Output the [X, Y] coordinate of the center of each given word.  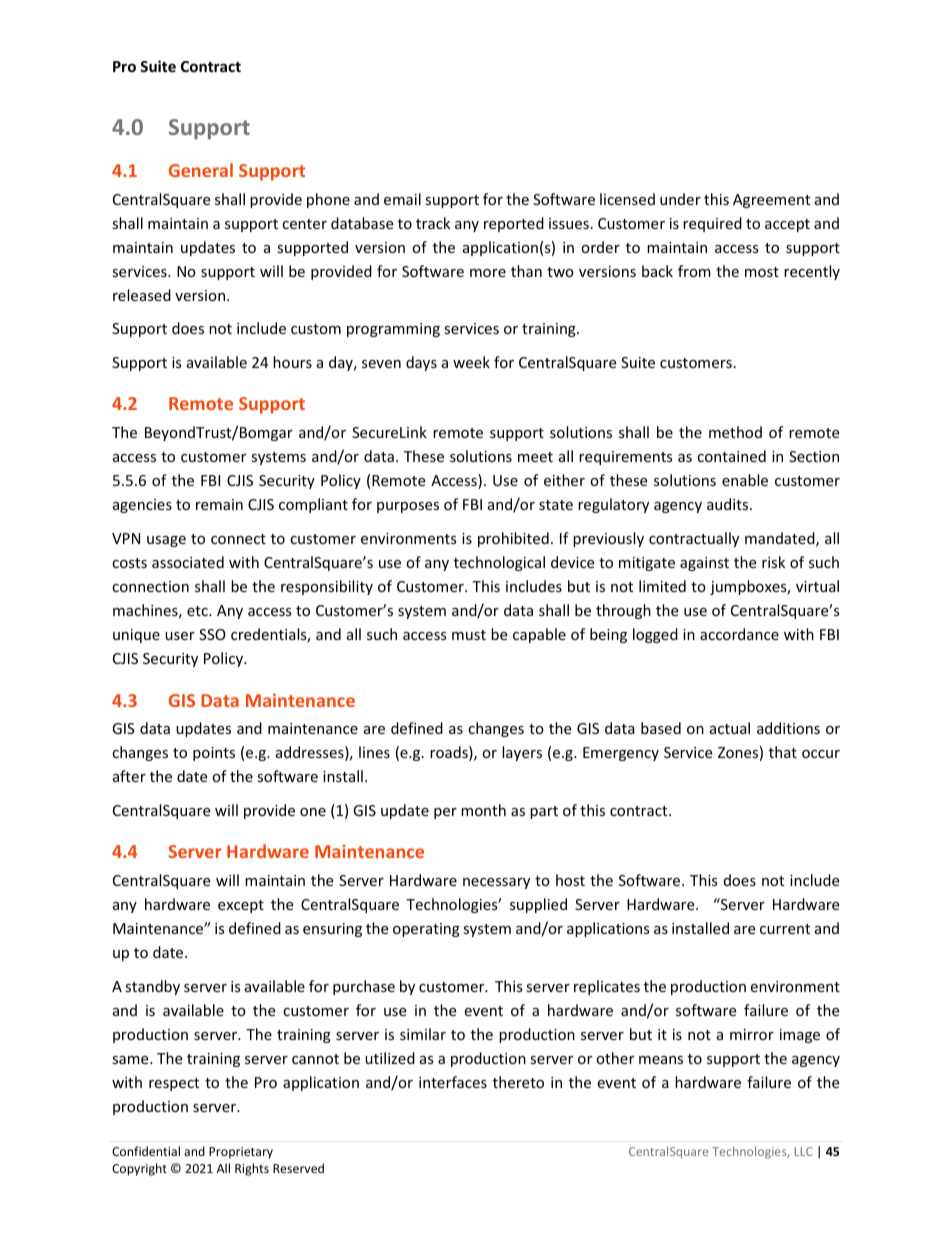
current [785, 929]
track [433, 223]
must [469, 635]
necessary [496, 883]
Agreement [771, 201]
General [201, 170]
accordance [739, 634]
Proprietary [241, 1153]
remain [219, 504]
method [735, 432]
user [180, 636]
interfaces [453, 1082]
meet [535, 457]
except [241, 906]
